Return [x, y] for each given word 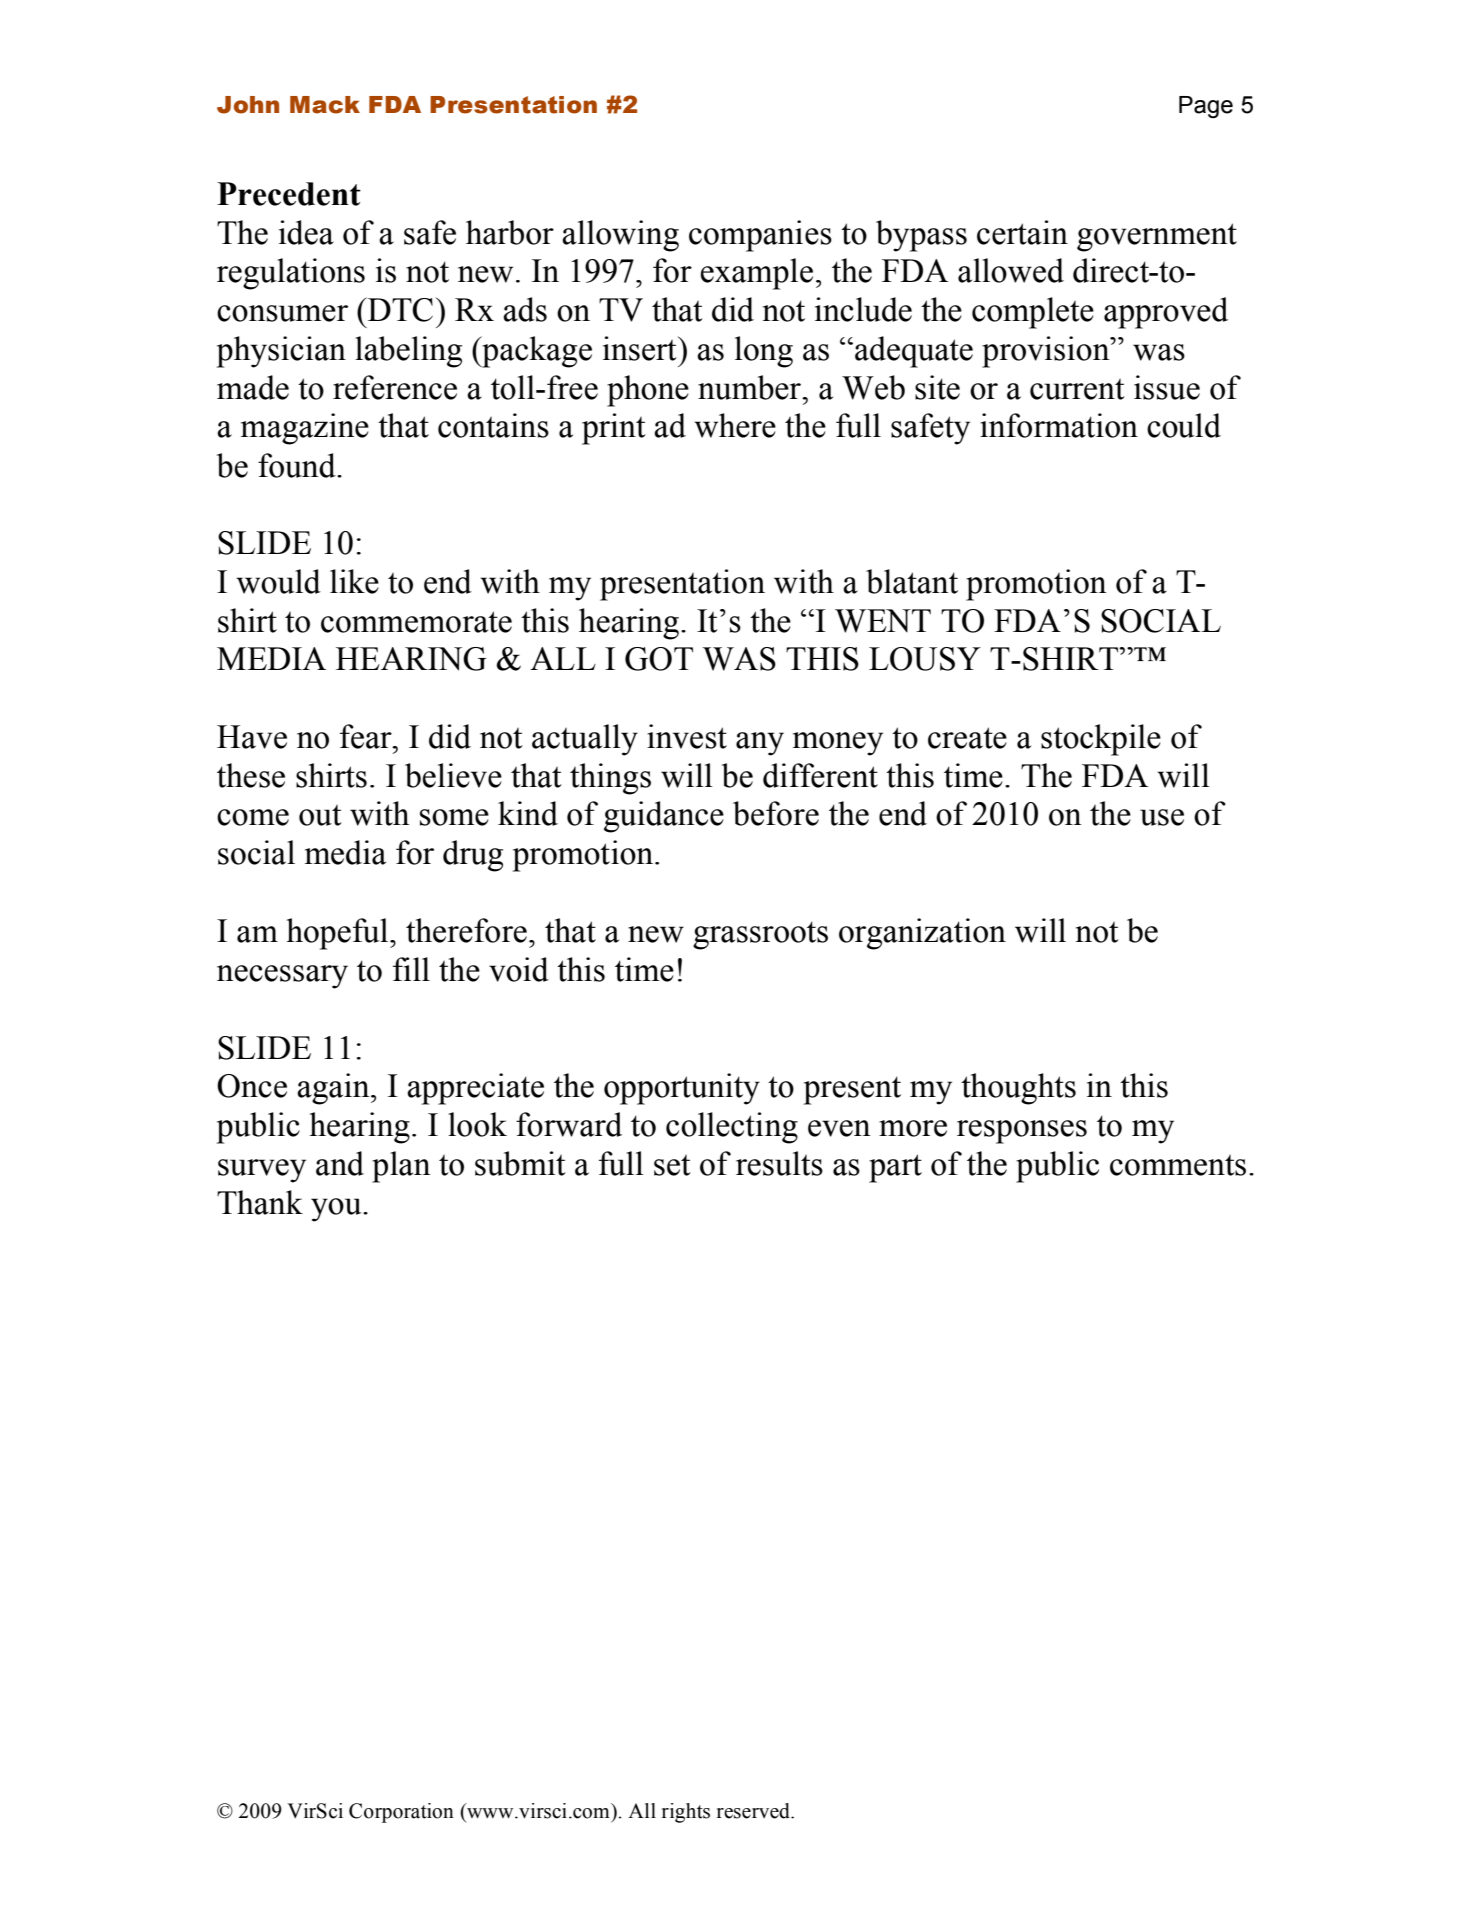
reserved [754, 1811]
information [1059, 425]
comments [1178, 1165]
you [337, 1210]
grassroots [760, 935]
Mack [325, 105]
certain [1022, 232]
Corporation [401, 1813]
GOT [659, 659]
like [354, 581]
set [672, 1165]
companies [760, 236]
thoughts [1018, 1089]
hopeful [339, 934]
